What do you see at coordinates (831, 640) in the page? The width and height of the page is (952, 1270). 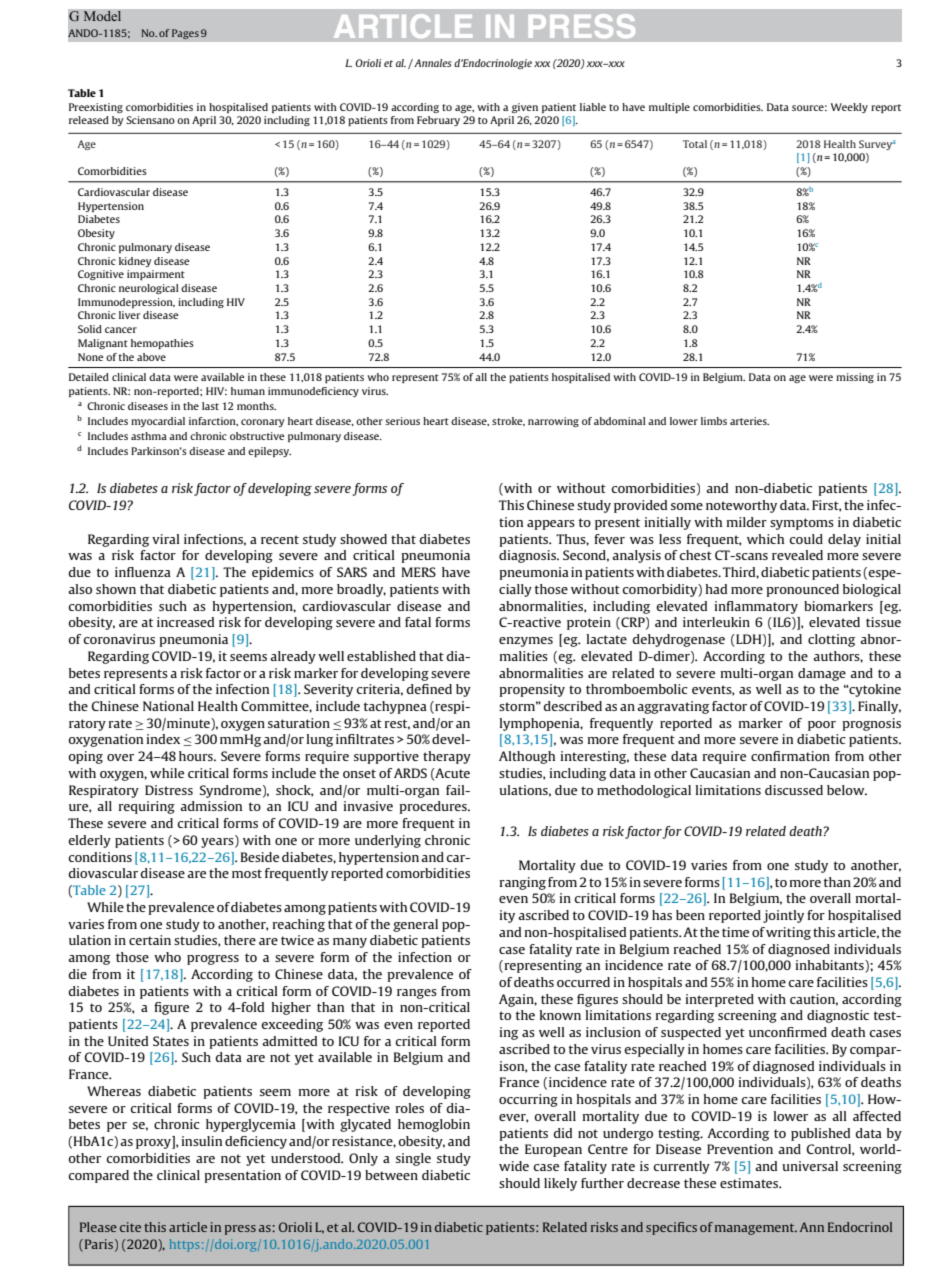 I see `clotting` at bounding box center [831, 640].
